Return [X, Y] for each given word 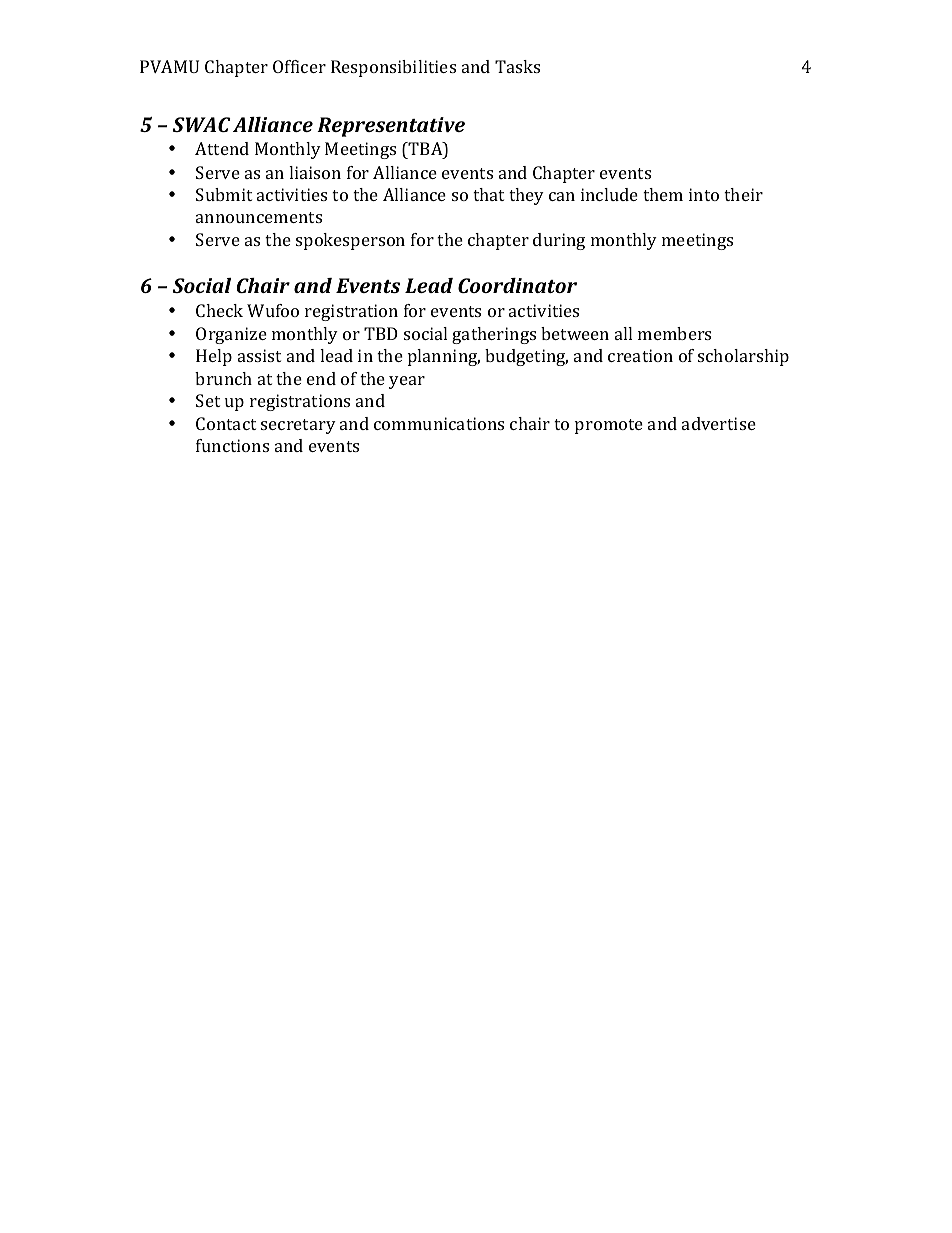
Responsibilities [393, 68]
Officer [299, 66]
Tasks [517, 66]
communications [439, 423]
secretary [298, 426]
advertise [719, 423]
